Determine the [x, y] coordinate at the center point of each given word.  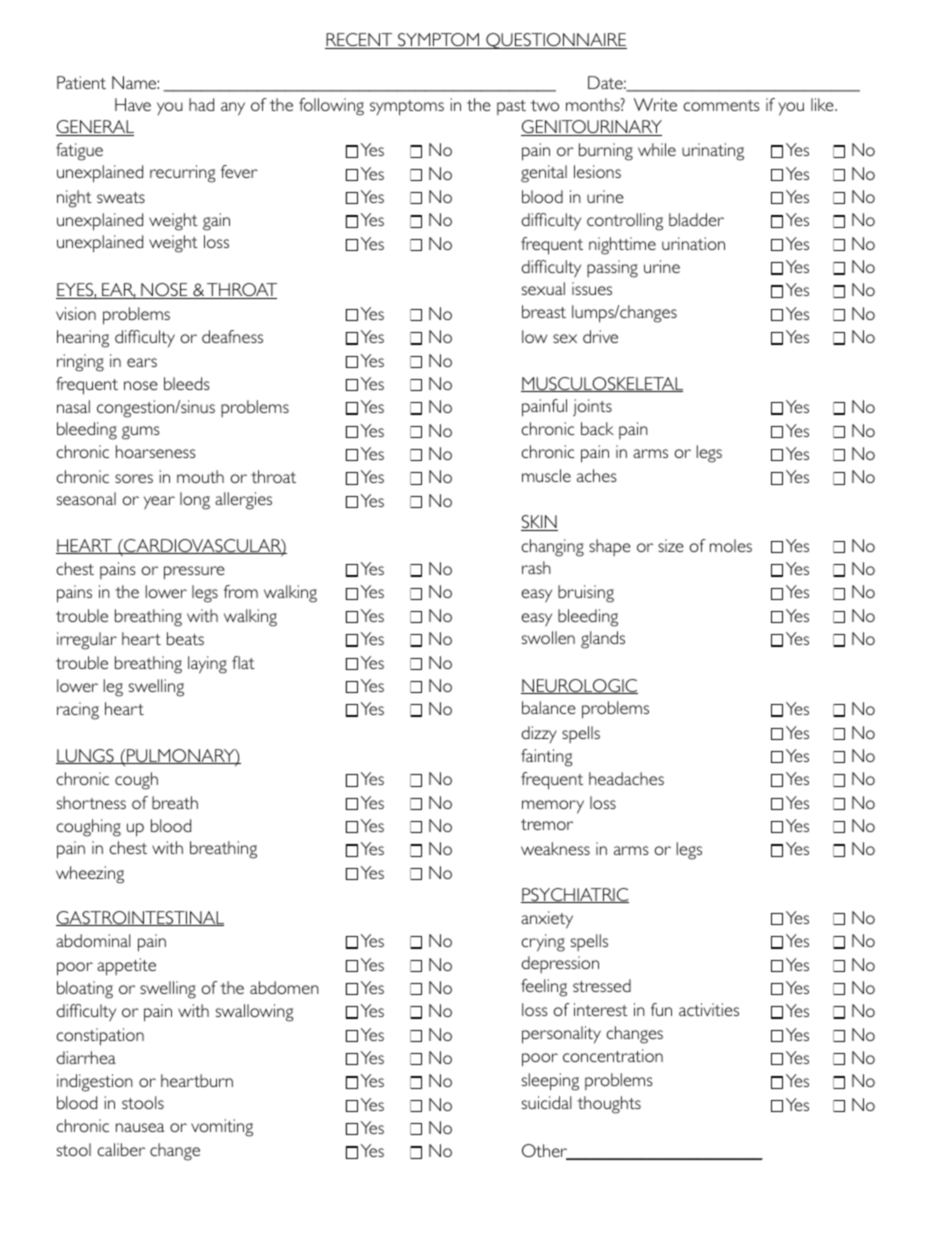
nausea [140, 1127]
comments [722, 105]
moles [731, 545]
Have [133, 104]
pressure [194, 573]
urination [693, 243]
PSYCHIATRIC [575, 895]
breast [544, 311]
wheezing [90, 875]
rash [536, 567]
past [511, 107]
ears [142, 362]
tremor [547, 824]
